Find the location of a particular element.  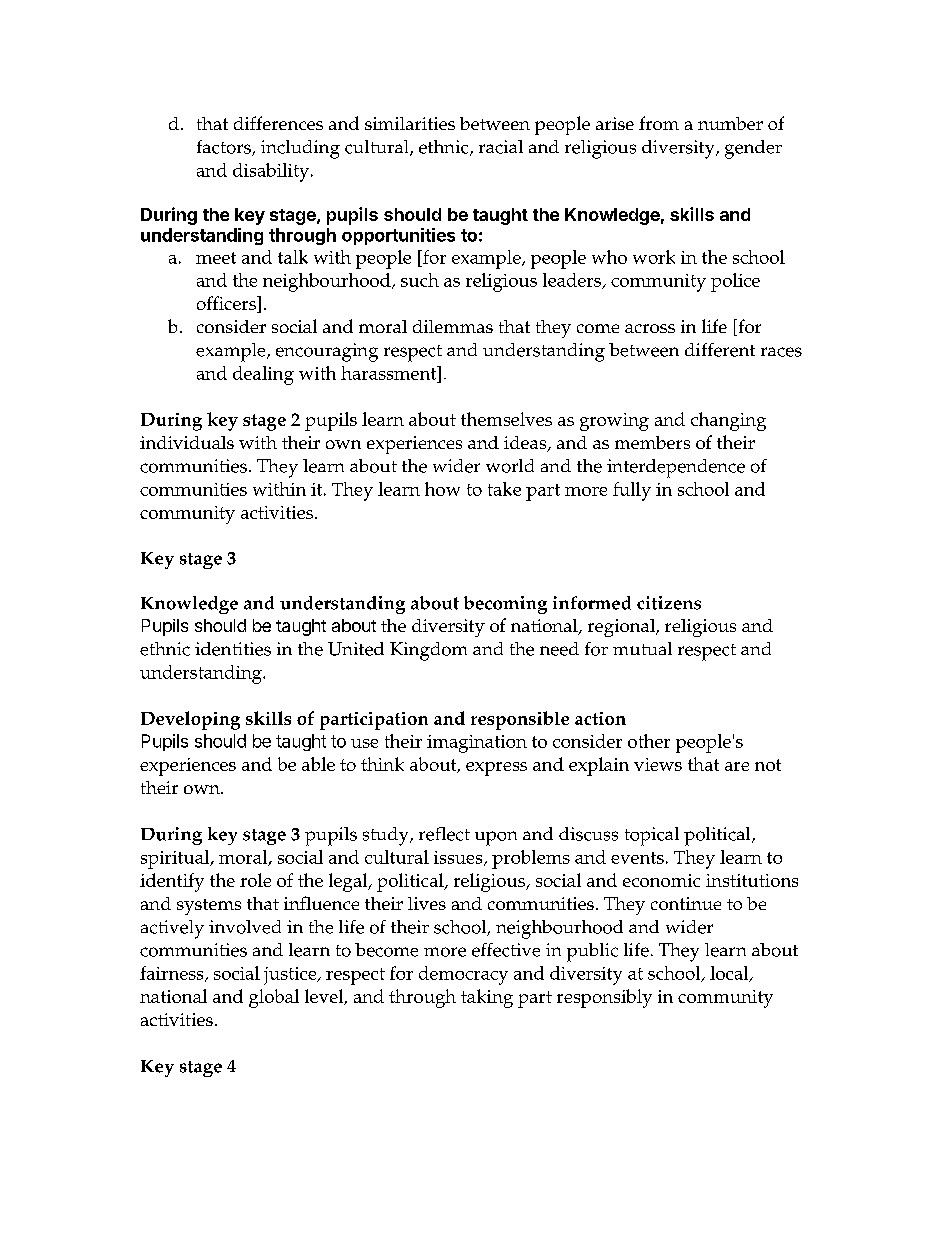

number is located at coordinates (730, 123).
